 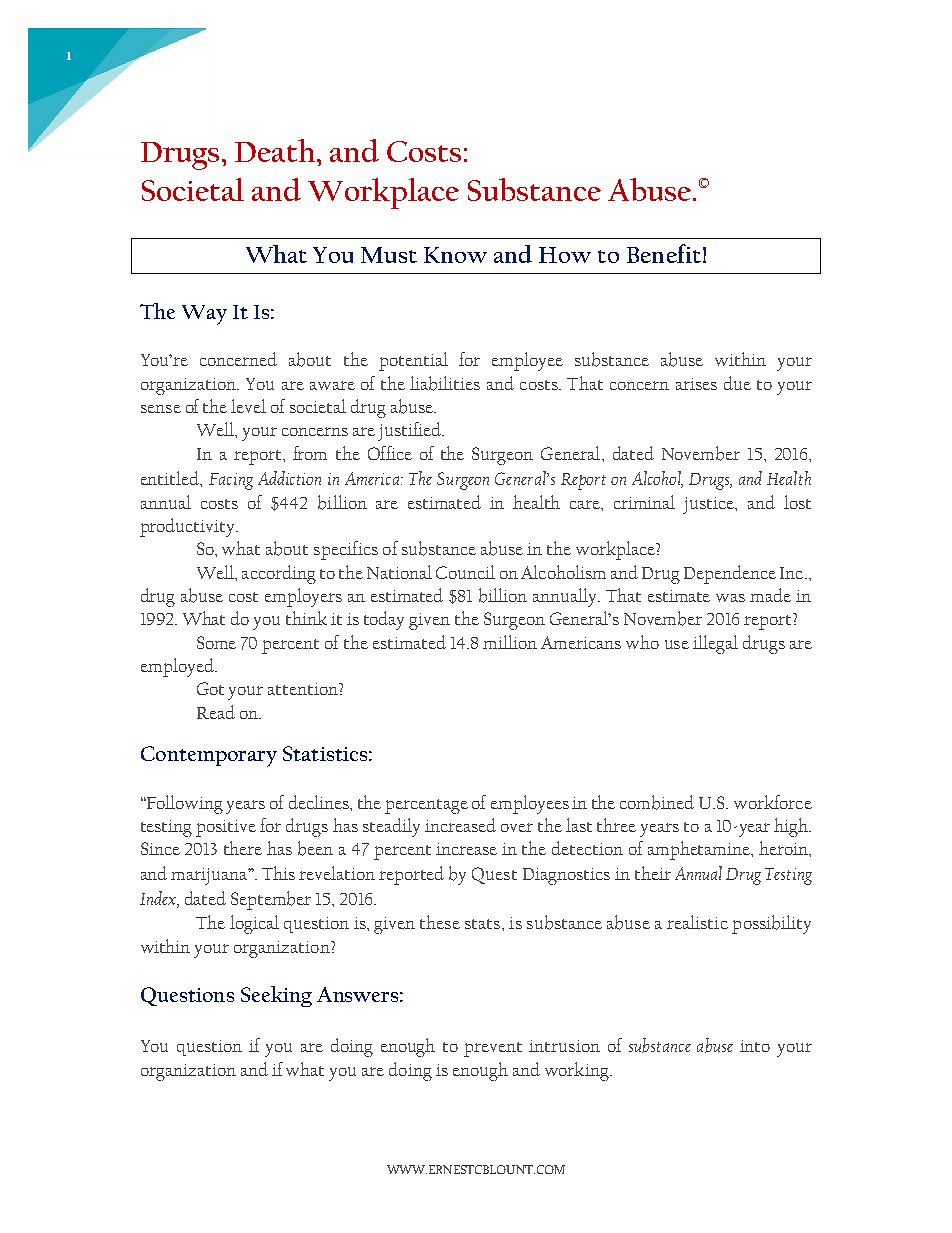 What do you see at coordinates (455, 255) in the document?
I see `Know` at bounding box center [455, 255].
